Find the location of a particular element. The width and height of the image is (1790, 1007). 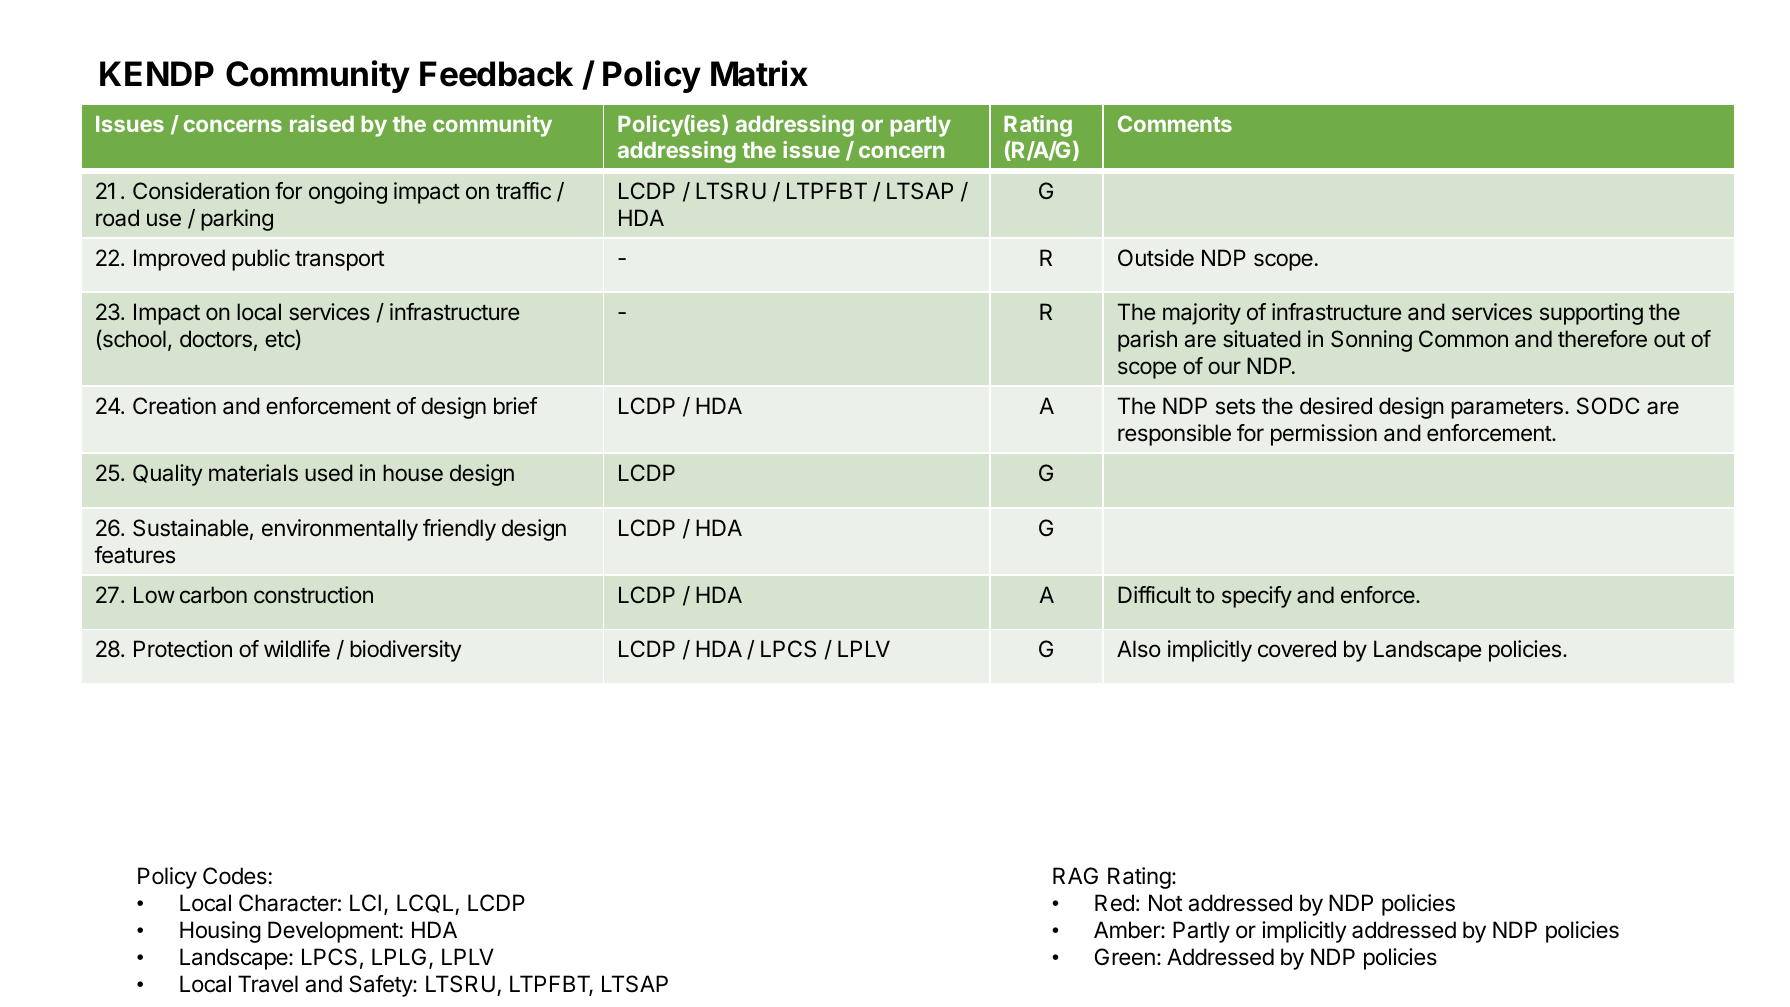

Comments is located at coordinates (1175, 123).
